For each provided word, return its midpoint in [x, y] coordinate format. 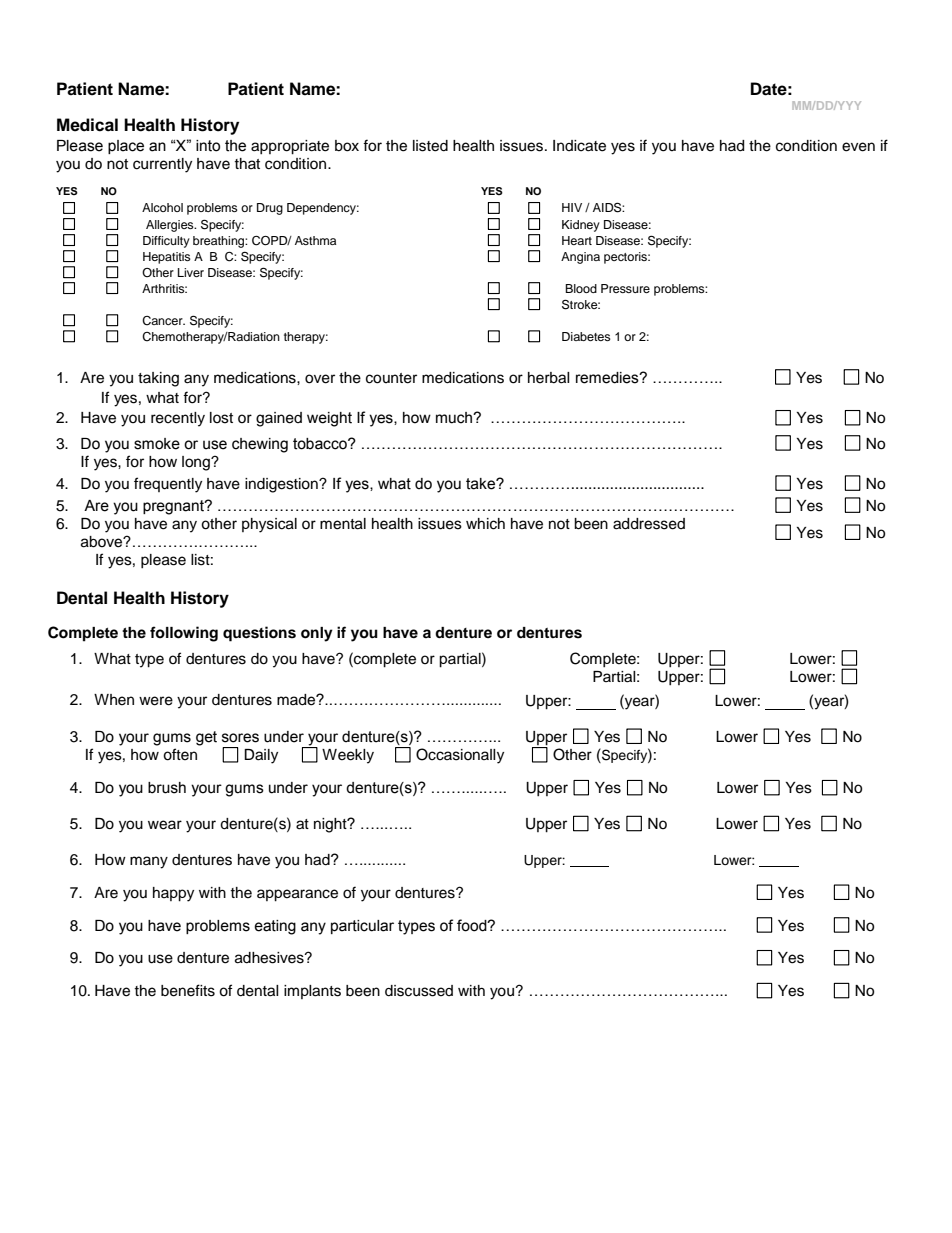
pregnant [174, 507]
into [208, 146]
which [485, 524]
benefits [188, 990]
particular [362, 927]
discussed [419, 991]
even [858, 147]
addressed [649, 524]
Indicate [579, 146]
